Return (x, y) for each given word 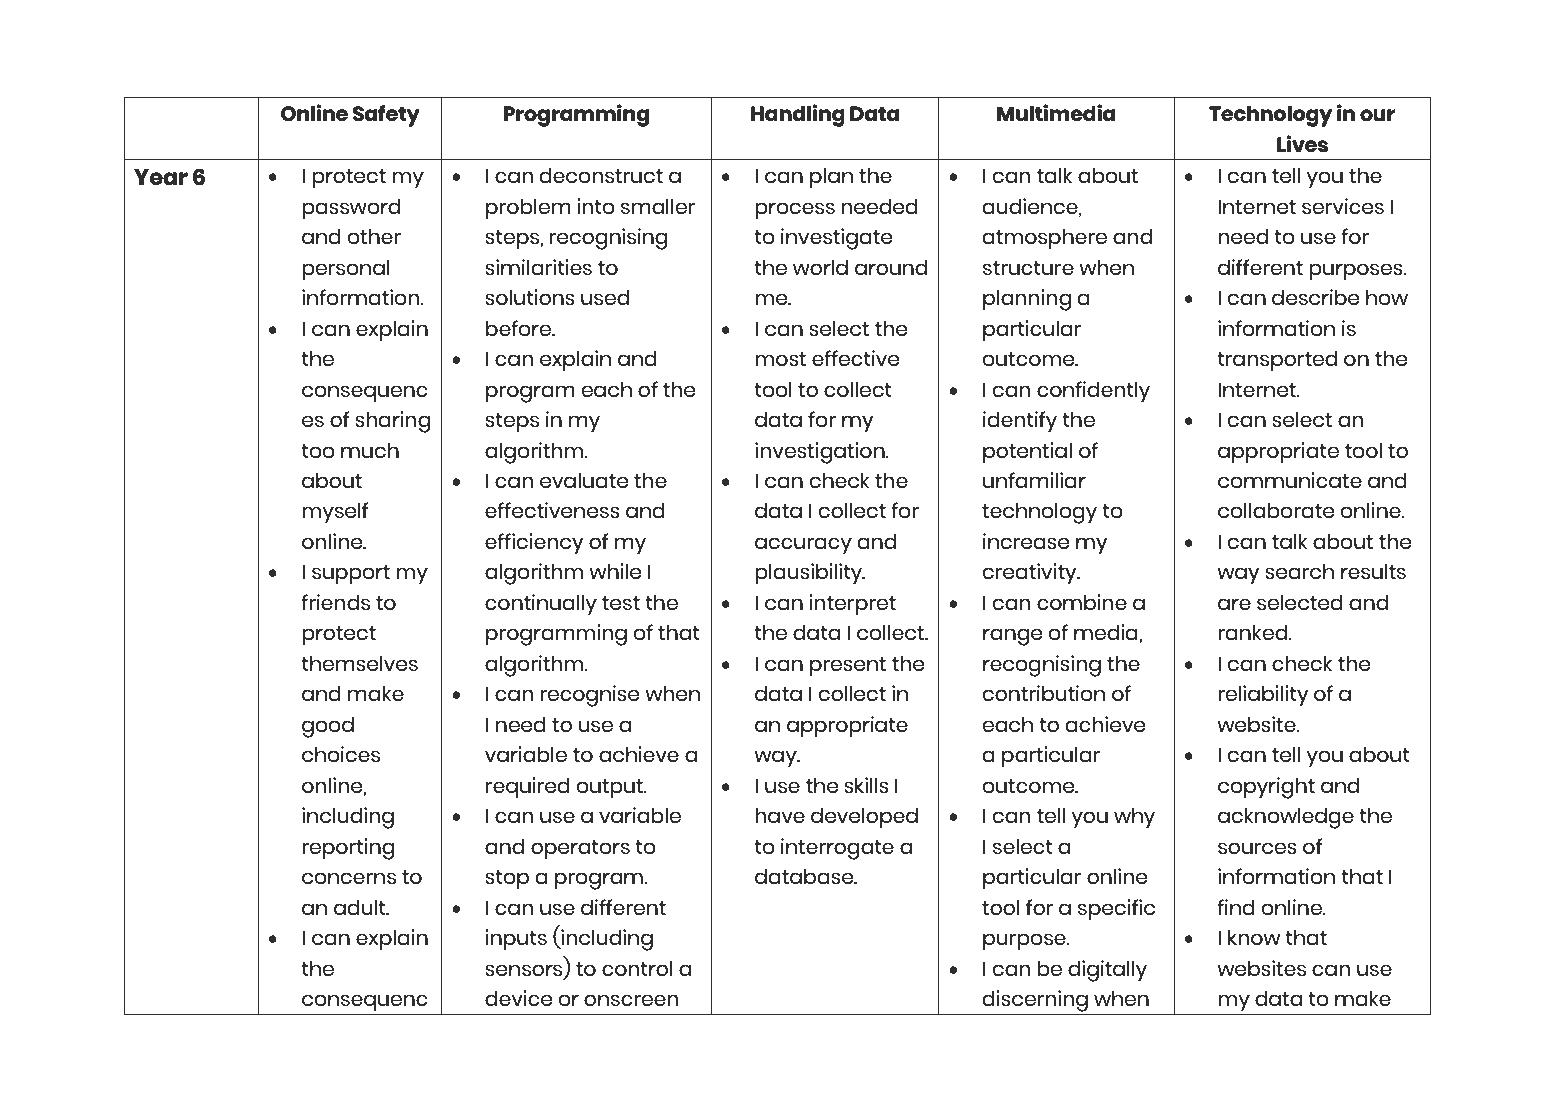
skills (866, 785)
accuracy (803, 546)
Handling (798, 115)
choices (341, 754)
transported (1277, 361)
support (351, 575)
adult (361, 907)
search (1299, 571)
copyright (1266, 788)
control (637, 968)
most (780, 359)
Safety (386, 116)
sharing (392, 422)
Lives (1302, 143)
